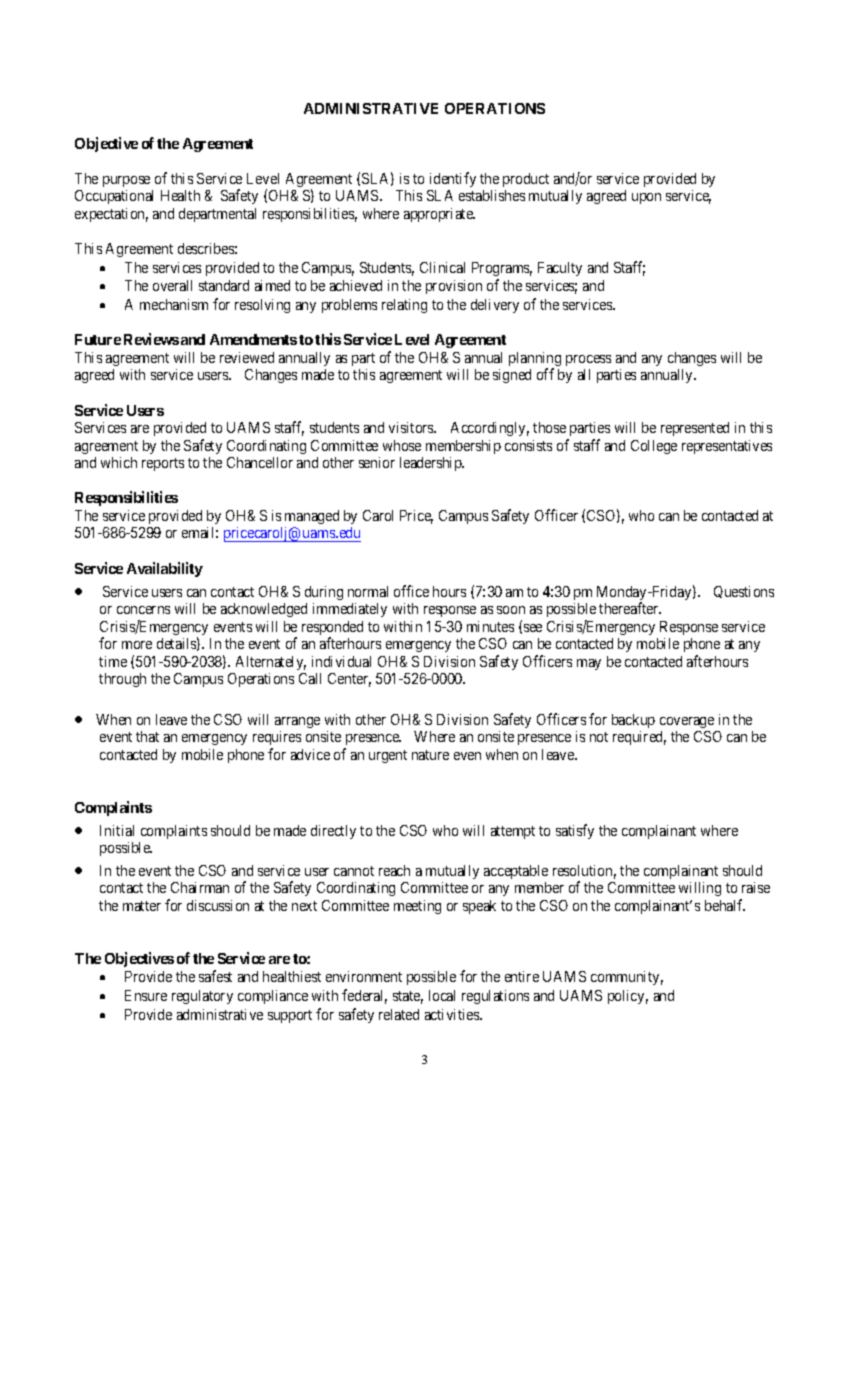  I want to click on Initial, so click(117, 830).
